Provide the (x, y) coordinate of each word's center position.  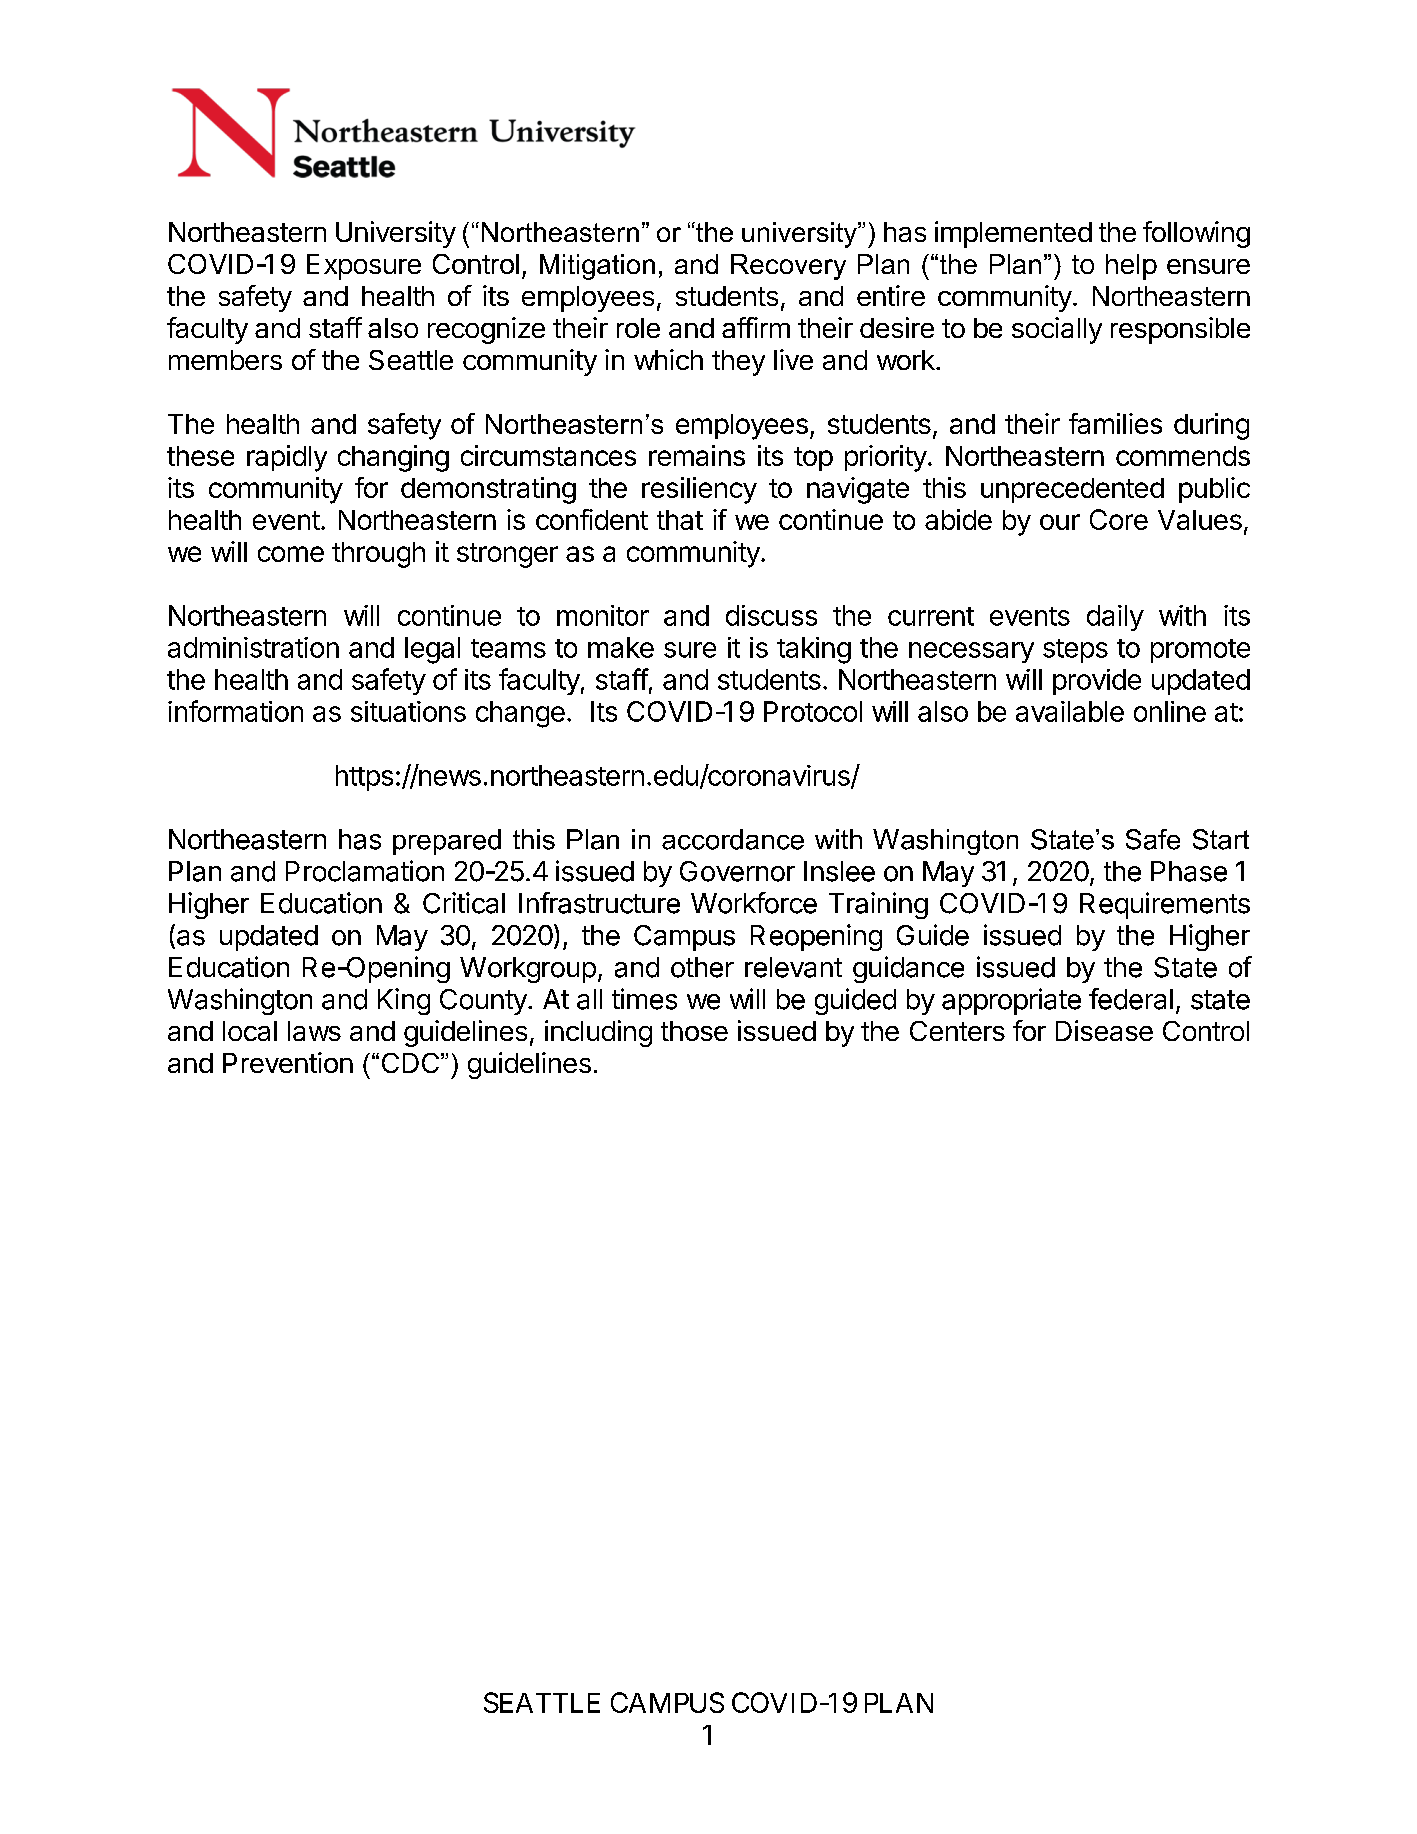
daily (1115, 618)
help (1131, 267)
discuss (771, 615)
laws (314, 1031)
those (694, 1031)
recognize (486, 330)
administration (253, 647)
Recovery (788, 267)
